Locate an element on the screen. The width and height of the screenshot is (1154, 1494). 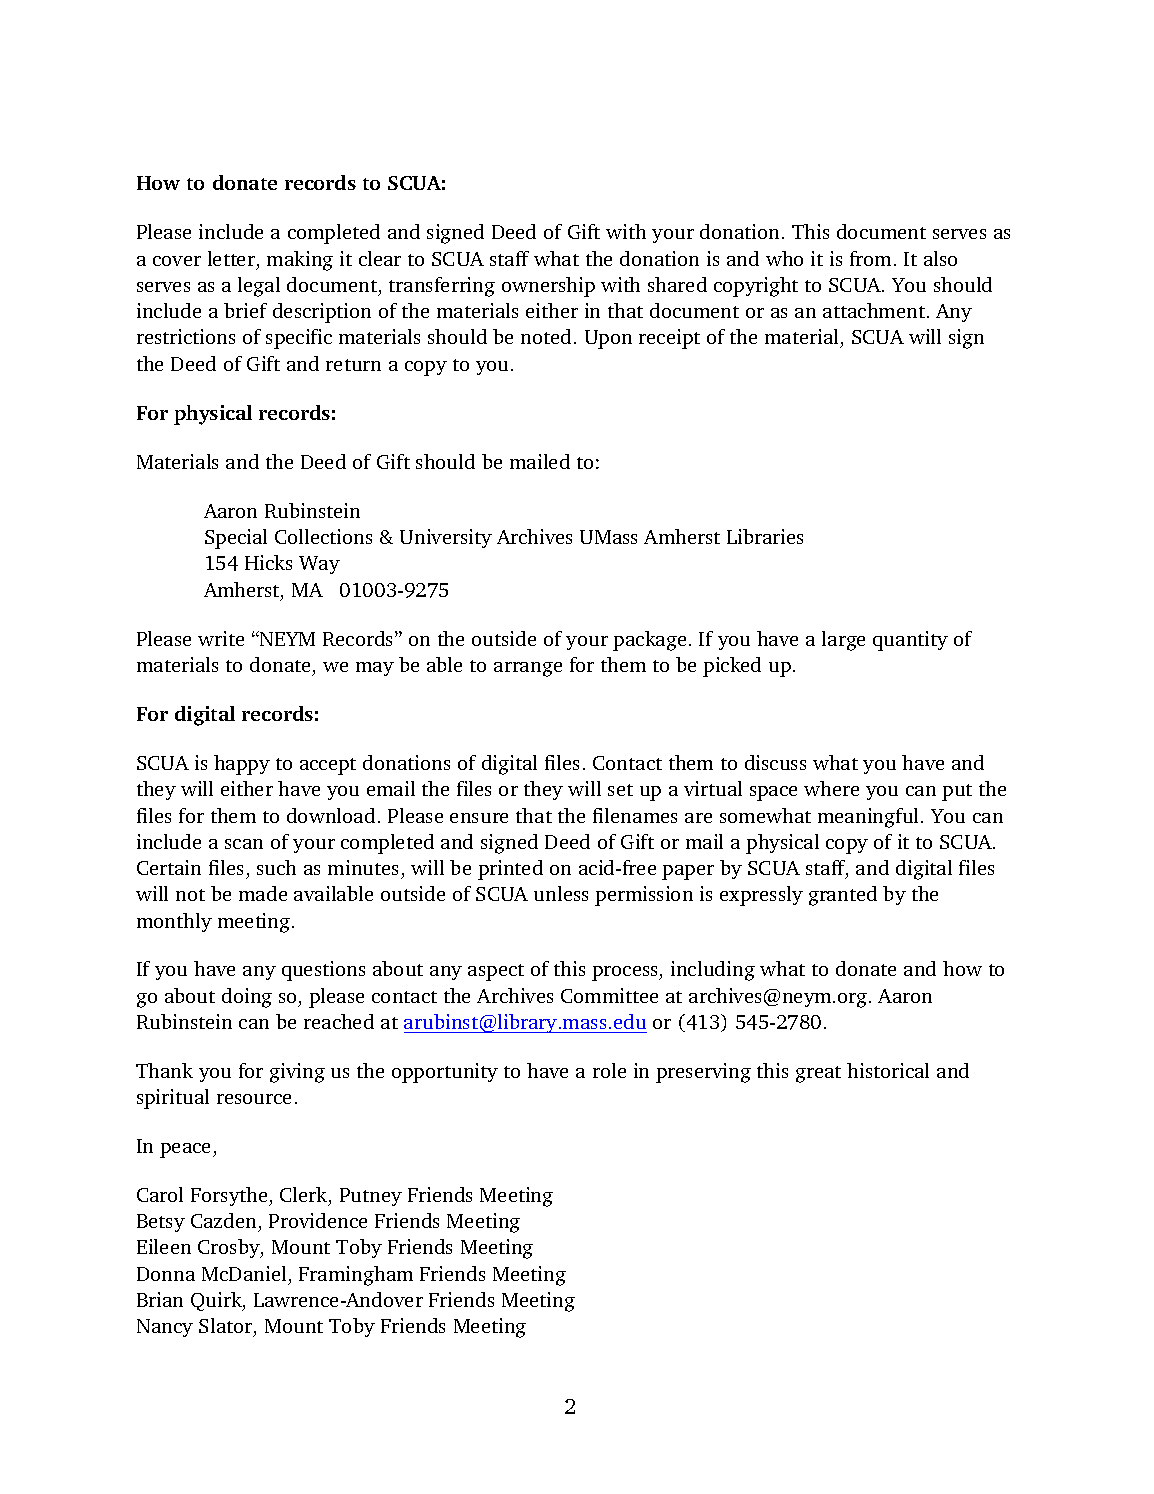
University is located at coordinates (446, 538).
